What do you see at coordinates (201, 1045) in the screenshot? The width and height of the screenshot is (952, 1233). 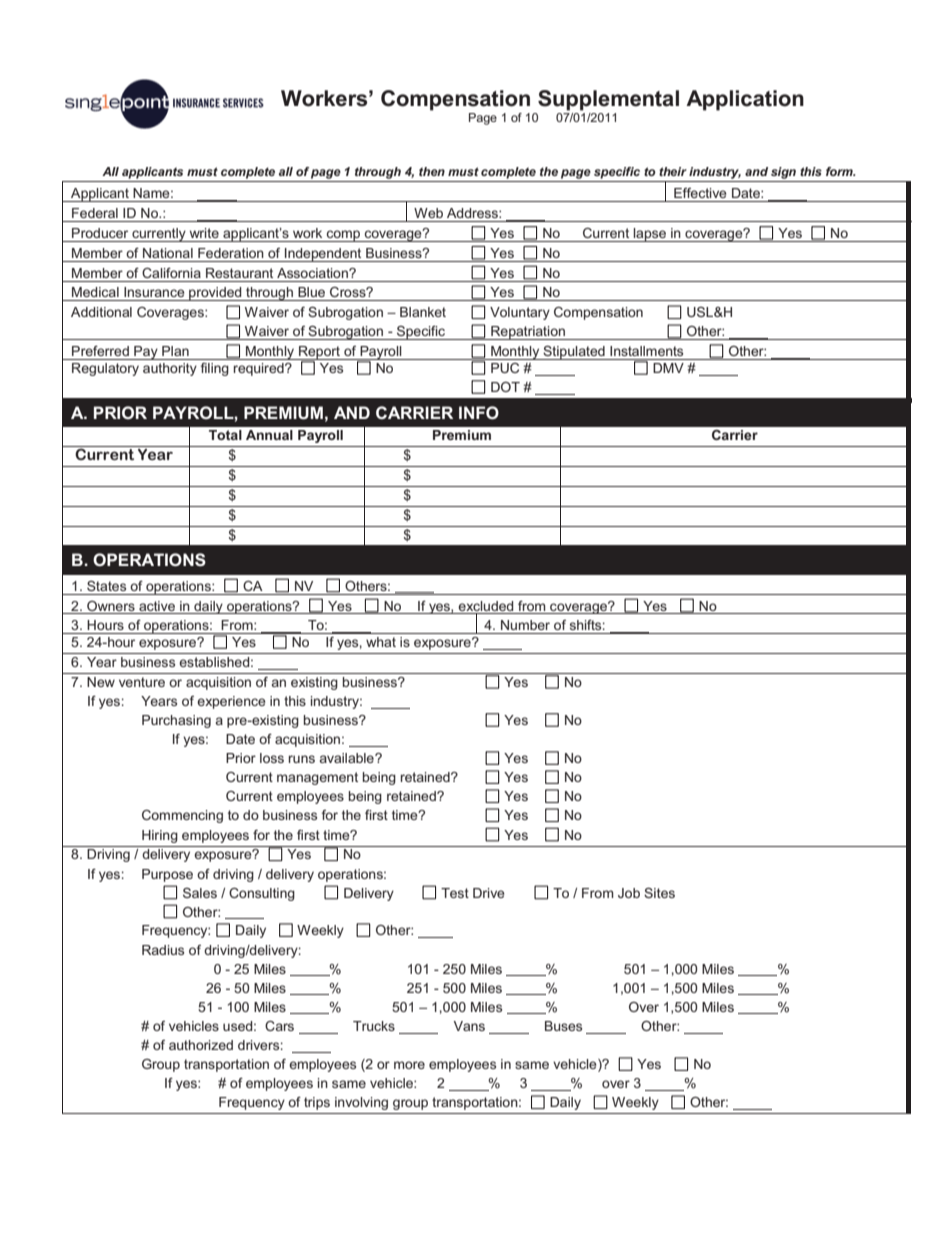 I see `authorized` at bounding box center [201, 1045].
